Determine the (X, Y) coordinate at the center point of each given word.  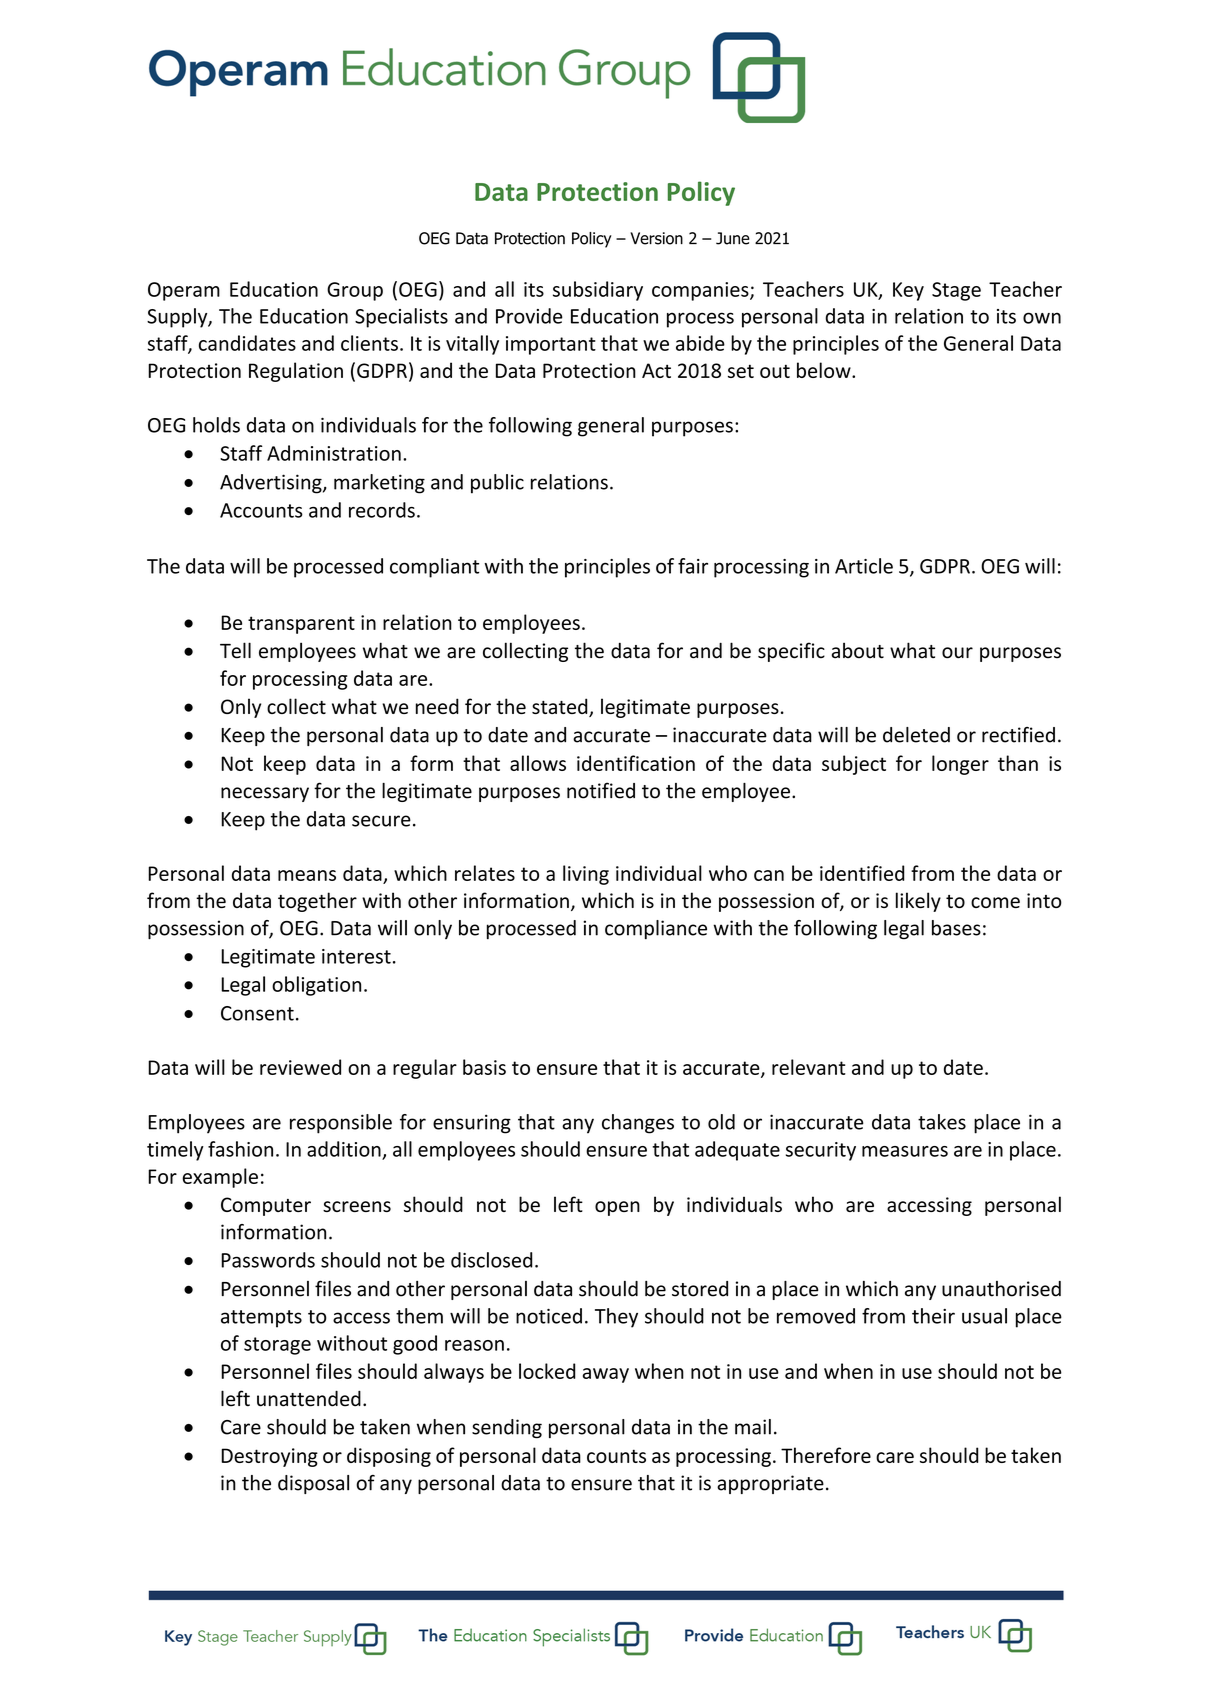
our (957, 653)
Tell (235, 650)
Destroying (269, 1457)
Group (355, 291)
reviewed (300, 1067)
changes (638, 1124)
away (606, 1375)
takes (942, 1122)
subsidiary (598, 291)
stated (561, 707)
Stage (956, 291)
